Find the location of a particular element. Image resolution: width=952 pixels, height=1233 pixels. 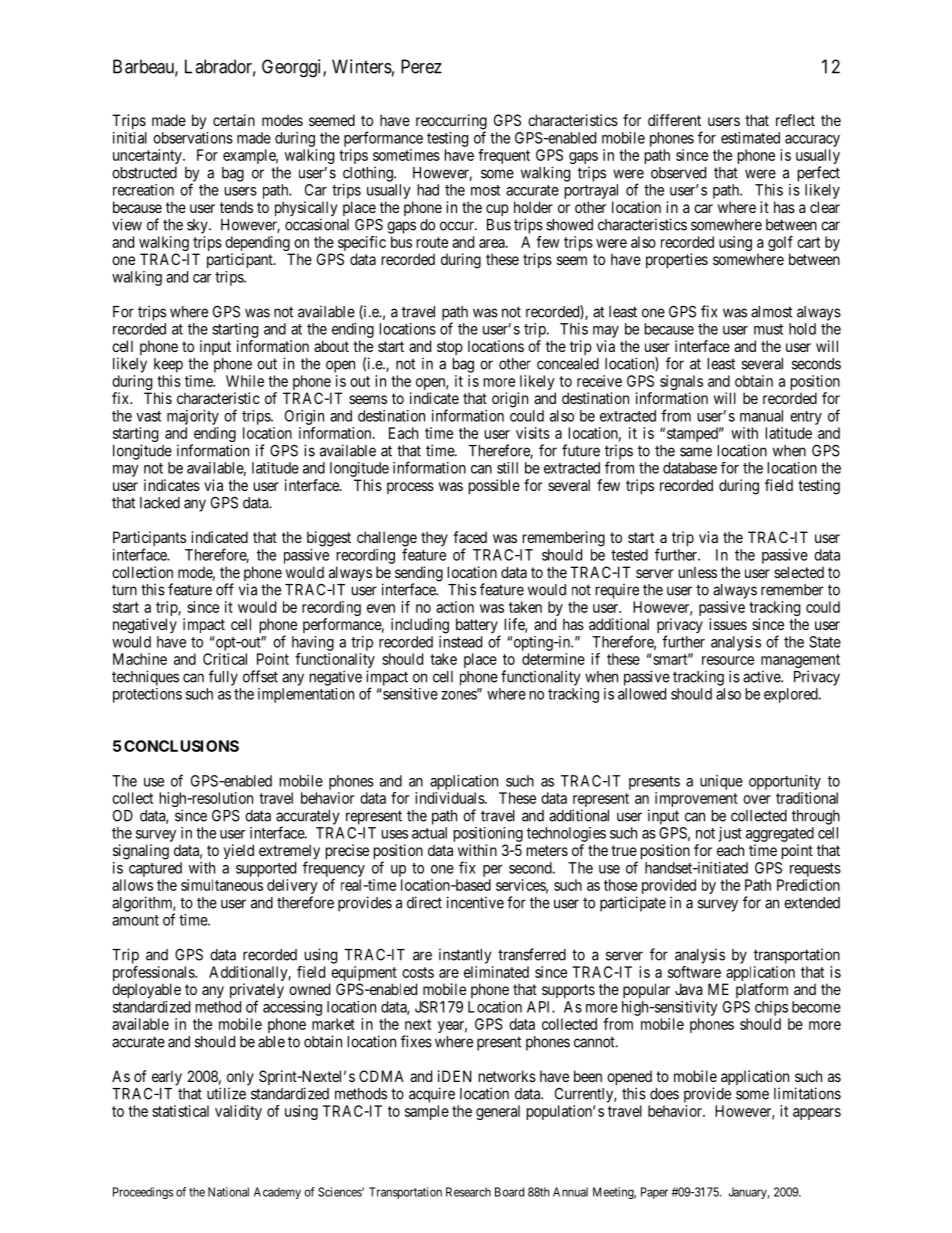

observations is located at coordinates (193, 138).
